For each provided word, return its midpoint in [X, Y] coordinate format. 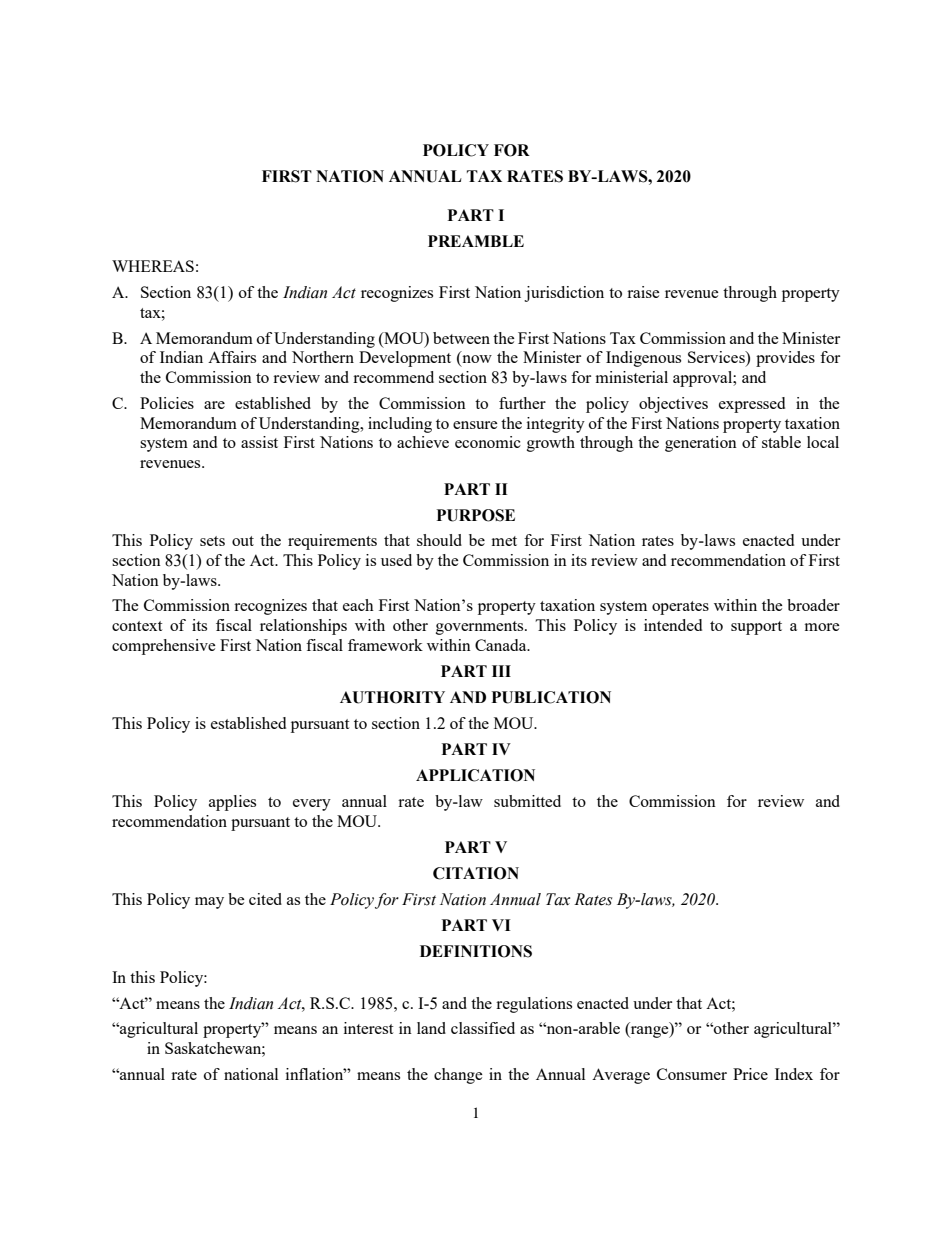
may [209, 903]
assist [259, 442]
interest [368, 1028]
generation [701, 444]
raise [643, 292]
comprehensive [164, 647]
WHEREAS [153, 266]
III [501, 671]
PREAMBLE [476, 241]
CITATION [476, 873]
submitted [527, 801]
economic [488, 442]
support [756, 628]
